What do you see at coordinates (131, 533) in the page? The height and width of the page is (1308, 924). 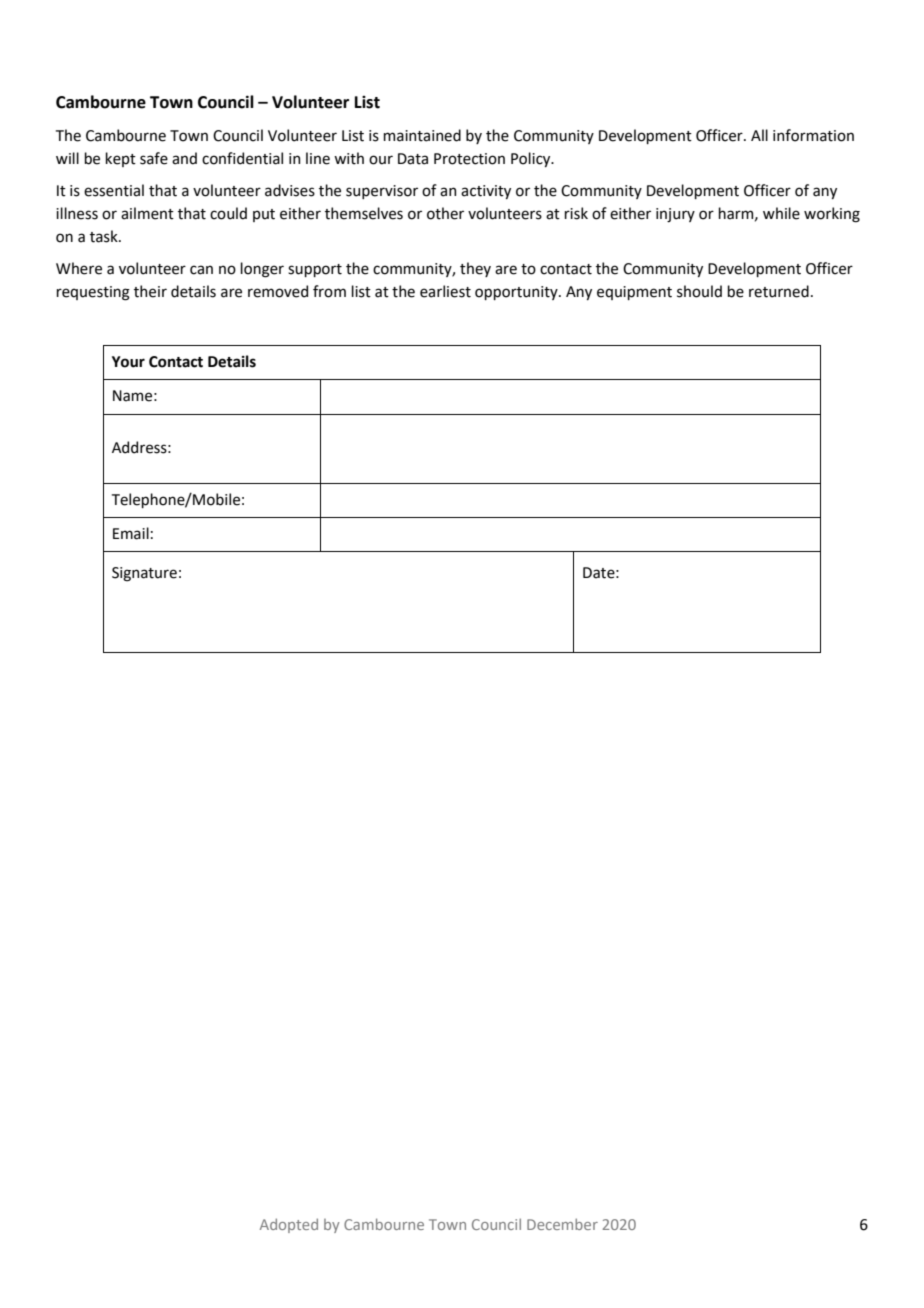 I see `Email` at bounding box center [131, 533].
